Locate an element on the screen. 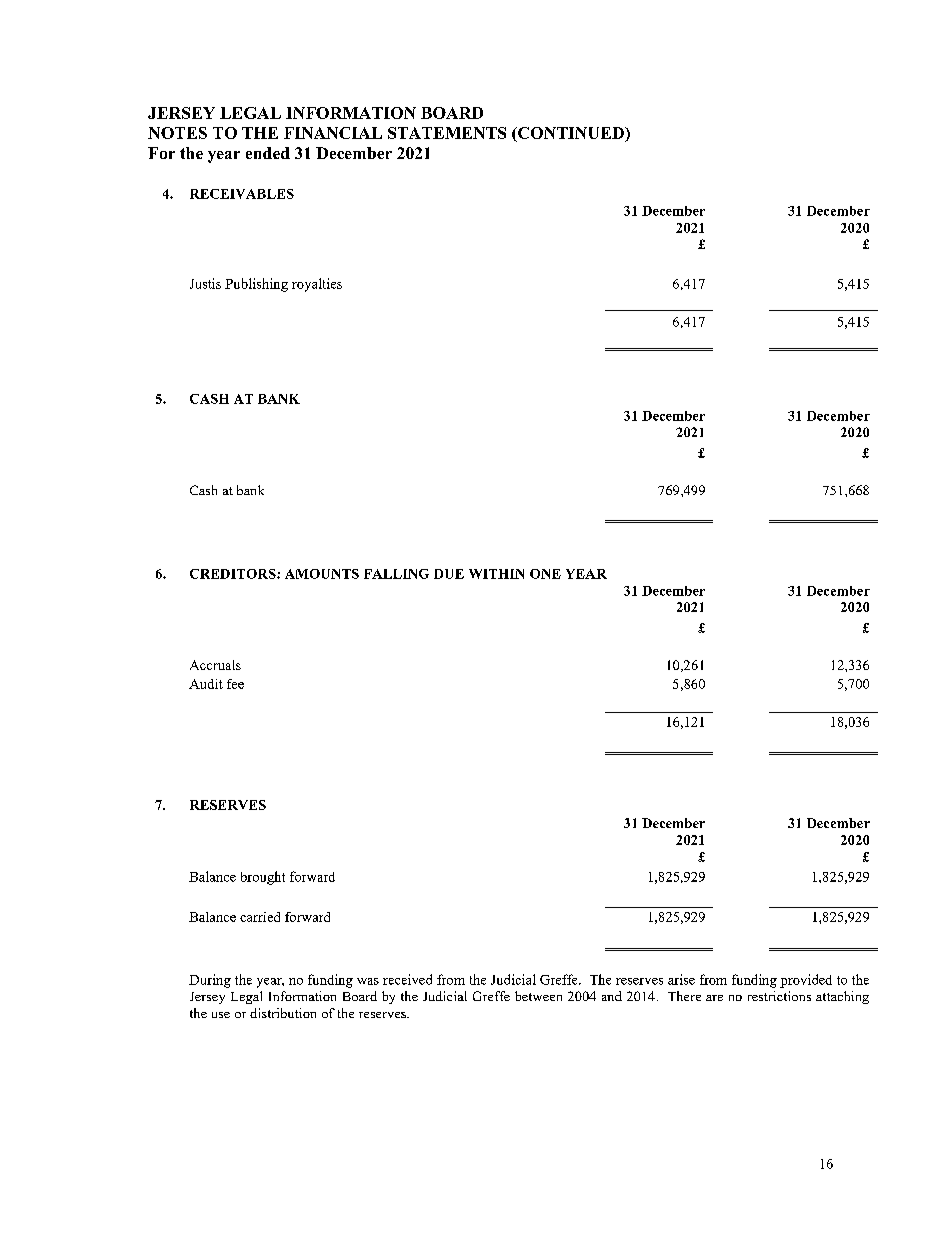 Image resolution: width=952 pixels, height=1233 pixels. provided is located at coordinates (806, 981).
